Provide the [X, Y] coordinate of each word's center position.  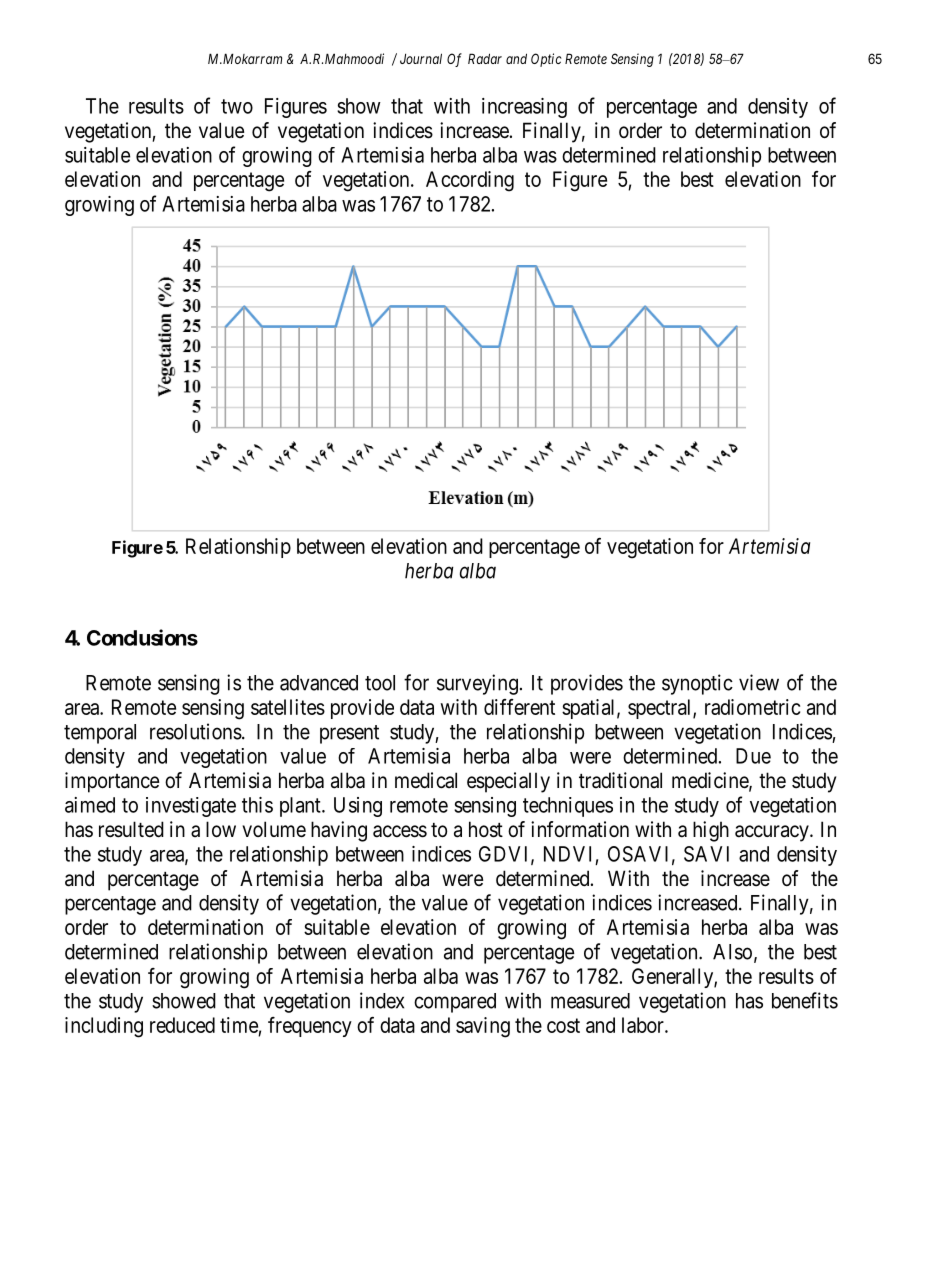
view [759, 682]
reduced [182, 1025]
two [237, 106]
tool [380, 683]
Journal [421, 58]
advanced [319, 683]
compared [455, 1003]
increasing [524, 108]
